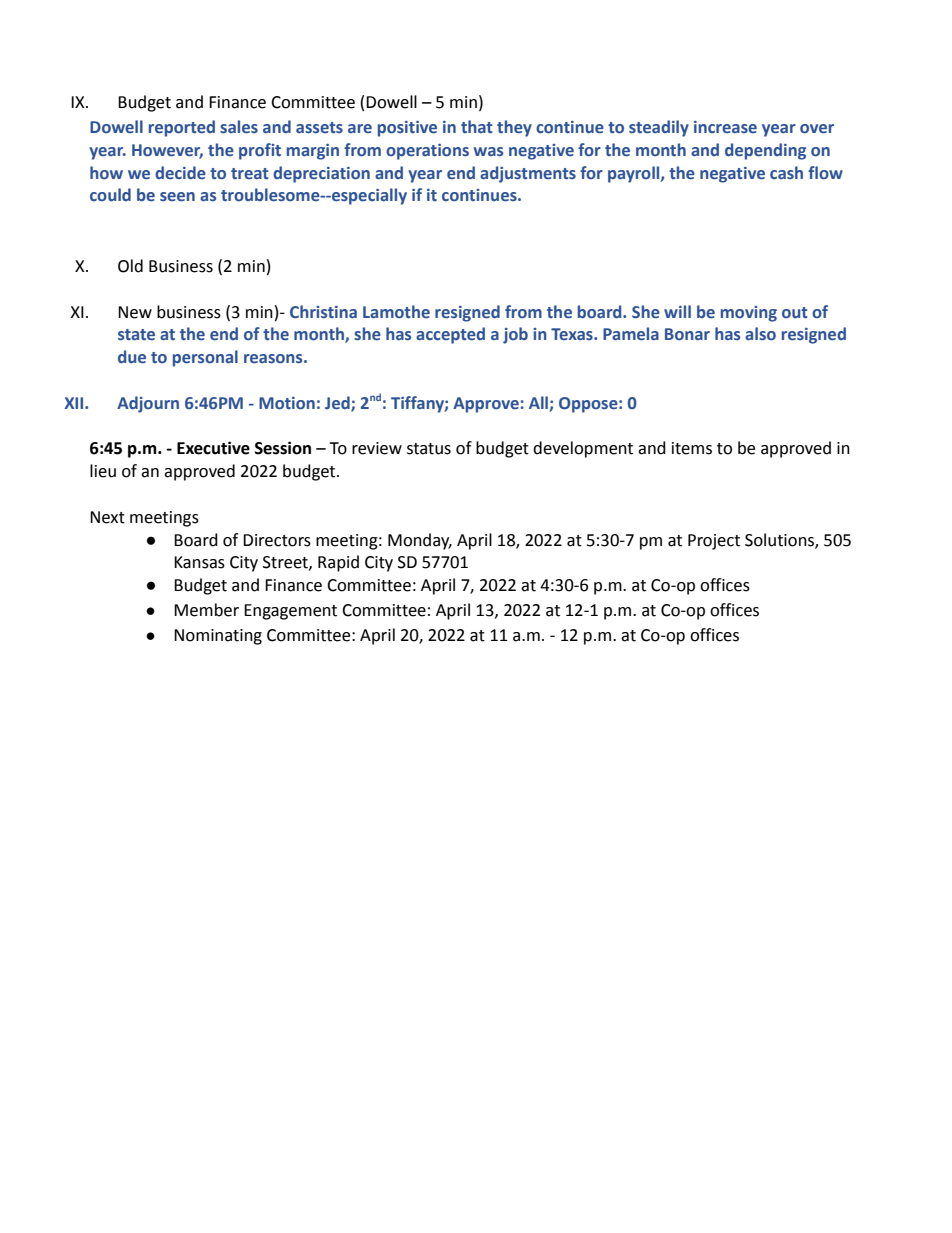 Image resolution: width=952 pixels, height=1233 pixels. What do you see at coordinates (450, 335) in the document?
I see `accepted` at bounding box center [450, 335].
